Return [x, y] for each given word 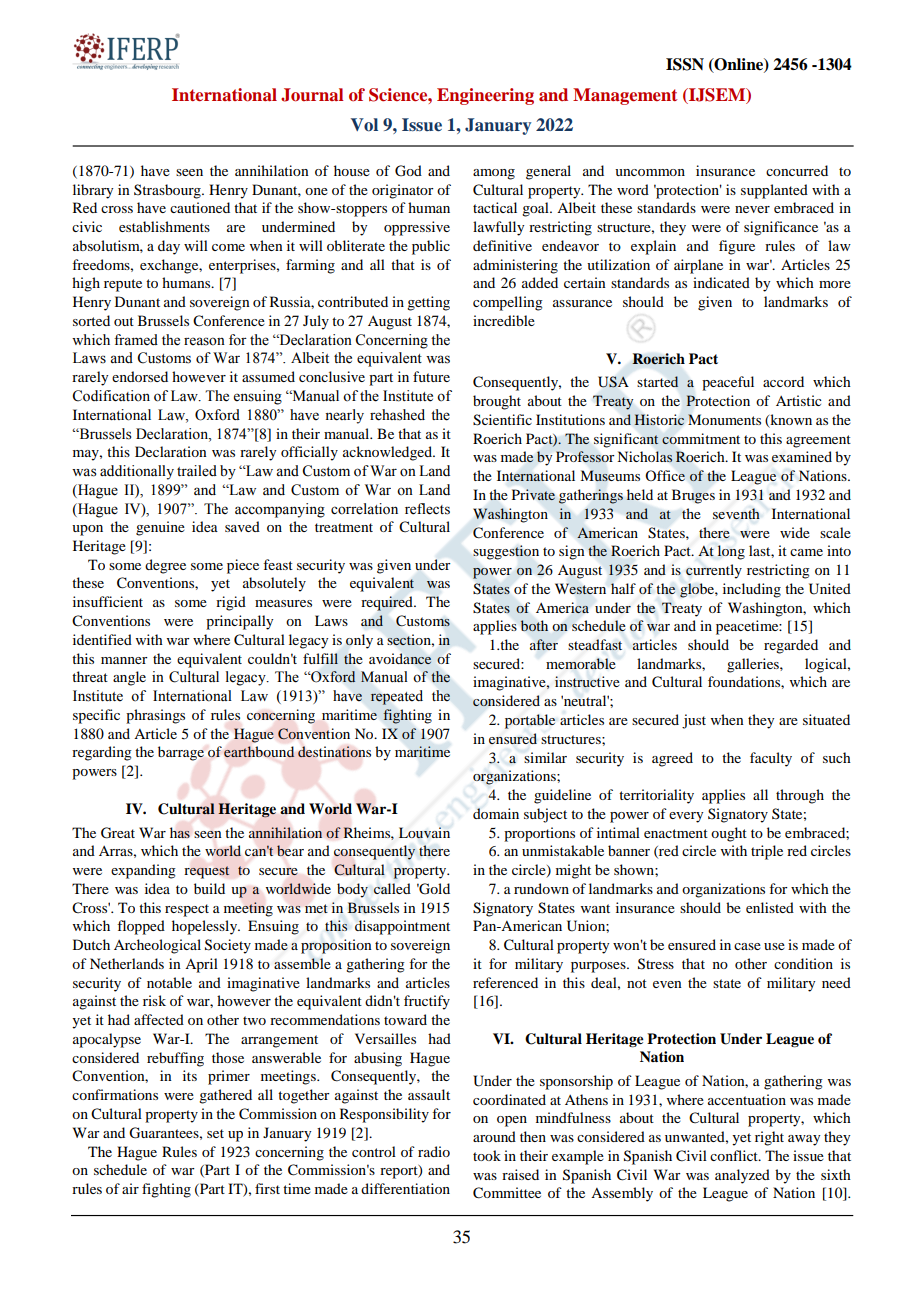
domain [496, 813]
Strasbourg [168, 191]
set [215, 1133]
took [487, 1155]
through [800, 796]
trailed [197, 471]
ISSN [685, 64]
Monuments [724, 419]
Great [118, 833]
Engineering [485, 96]
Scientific [502, 420]
